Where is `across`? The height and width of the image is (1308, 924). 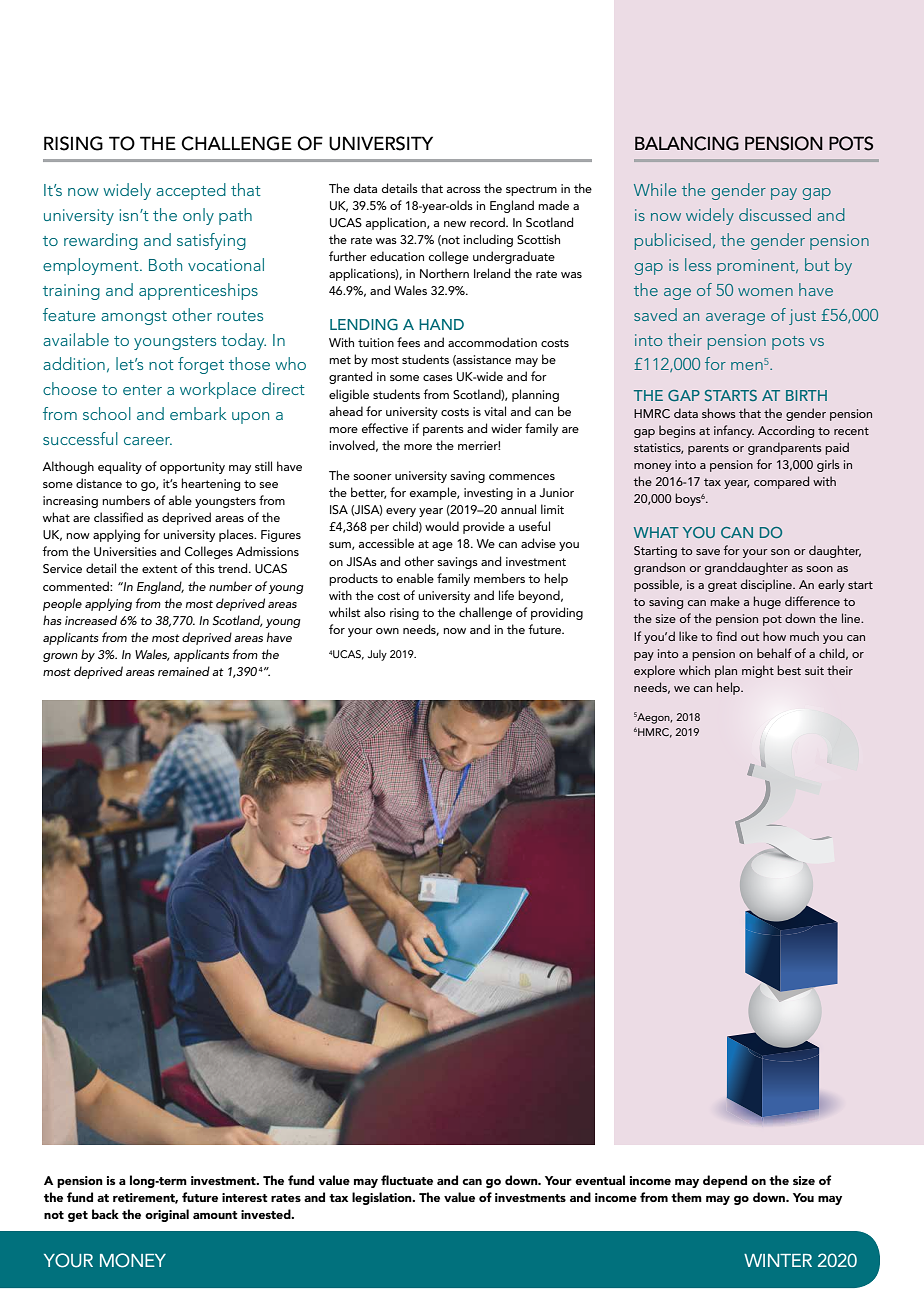 across is located at coordinates (464, 190).
